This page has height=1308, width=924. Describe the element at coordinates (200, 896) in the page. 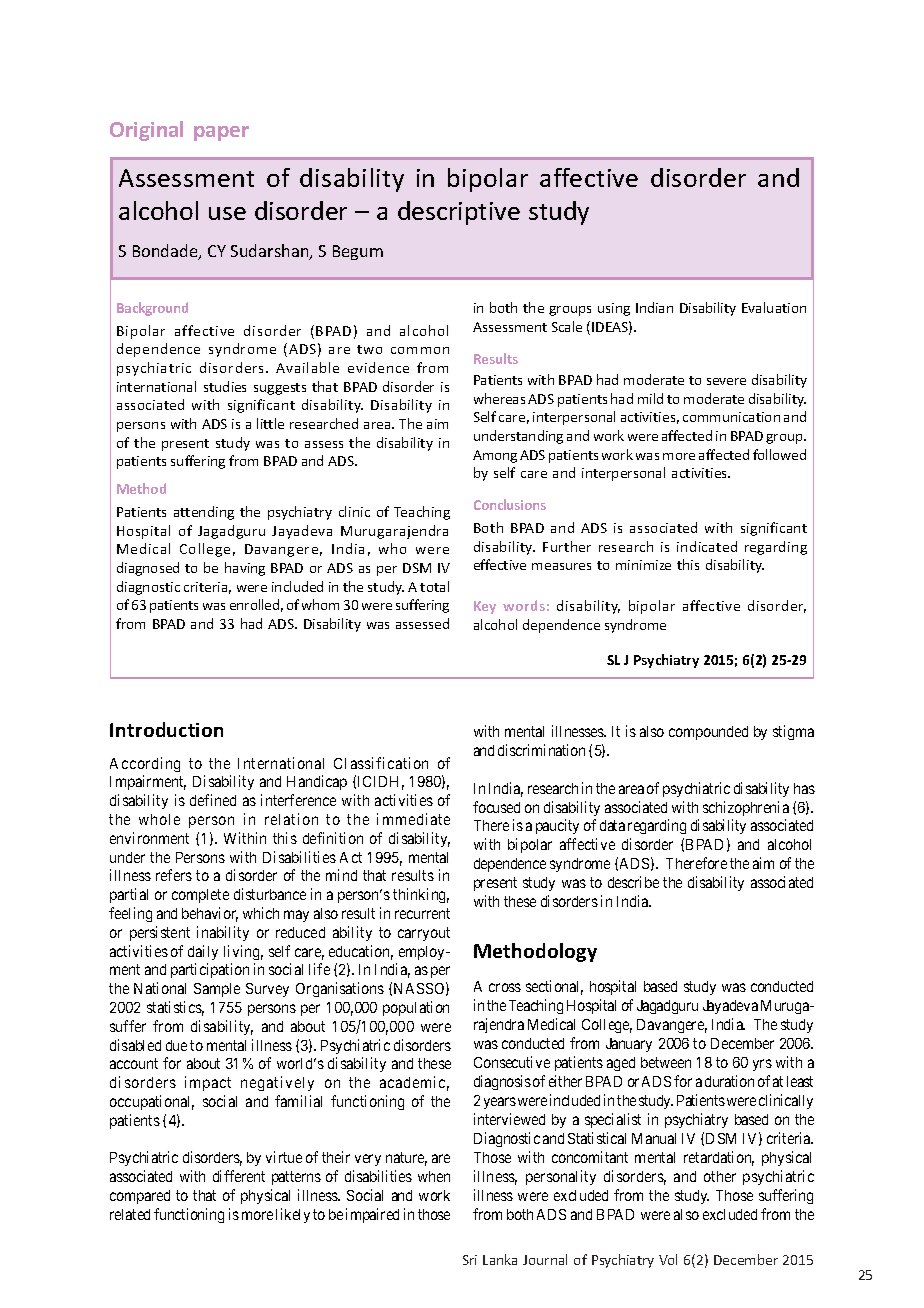

I see `complete` at that location.
